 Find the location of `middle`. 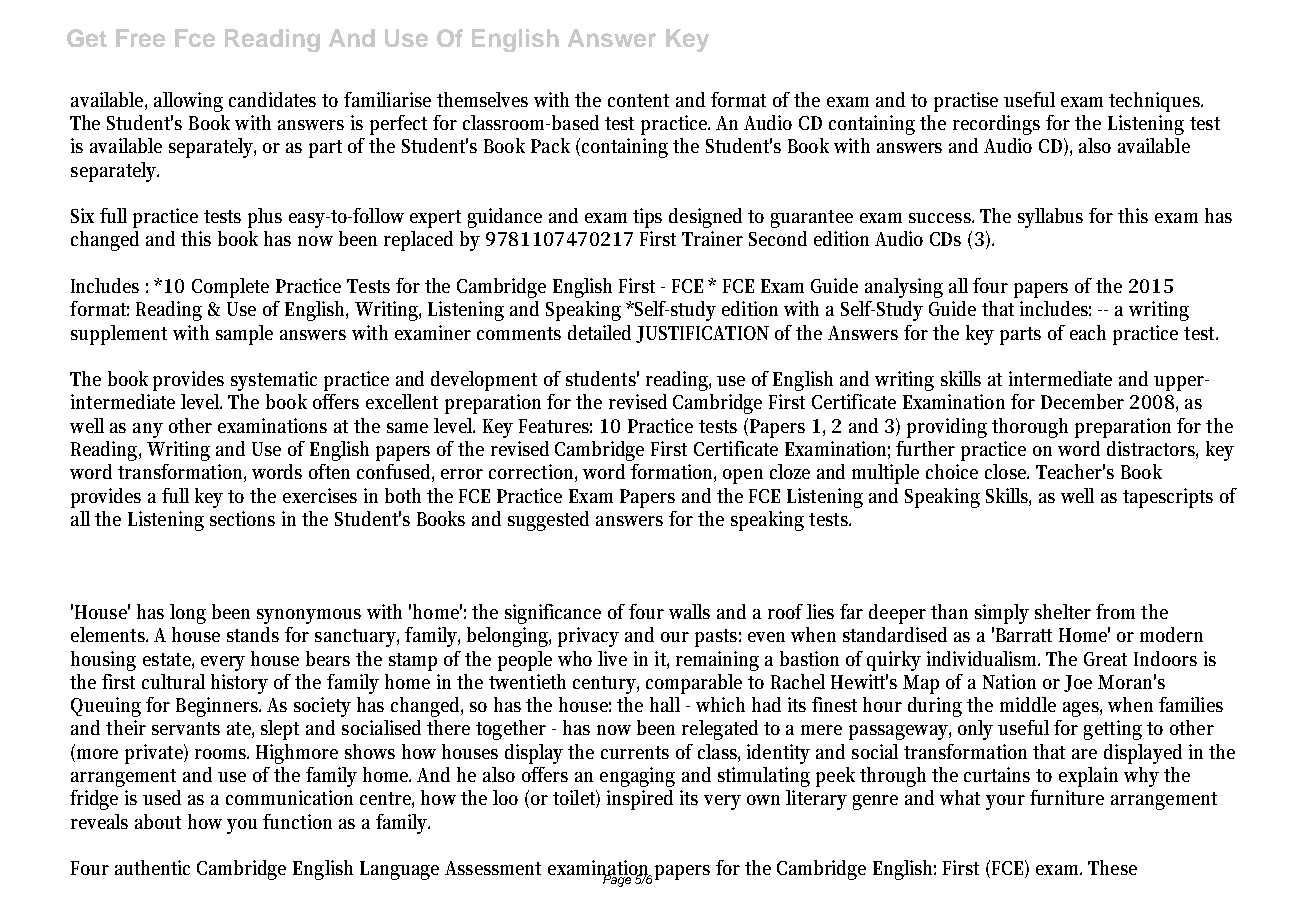

middle is located at coordinates (1028, 704).
